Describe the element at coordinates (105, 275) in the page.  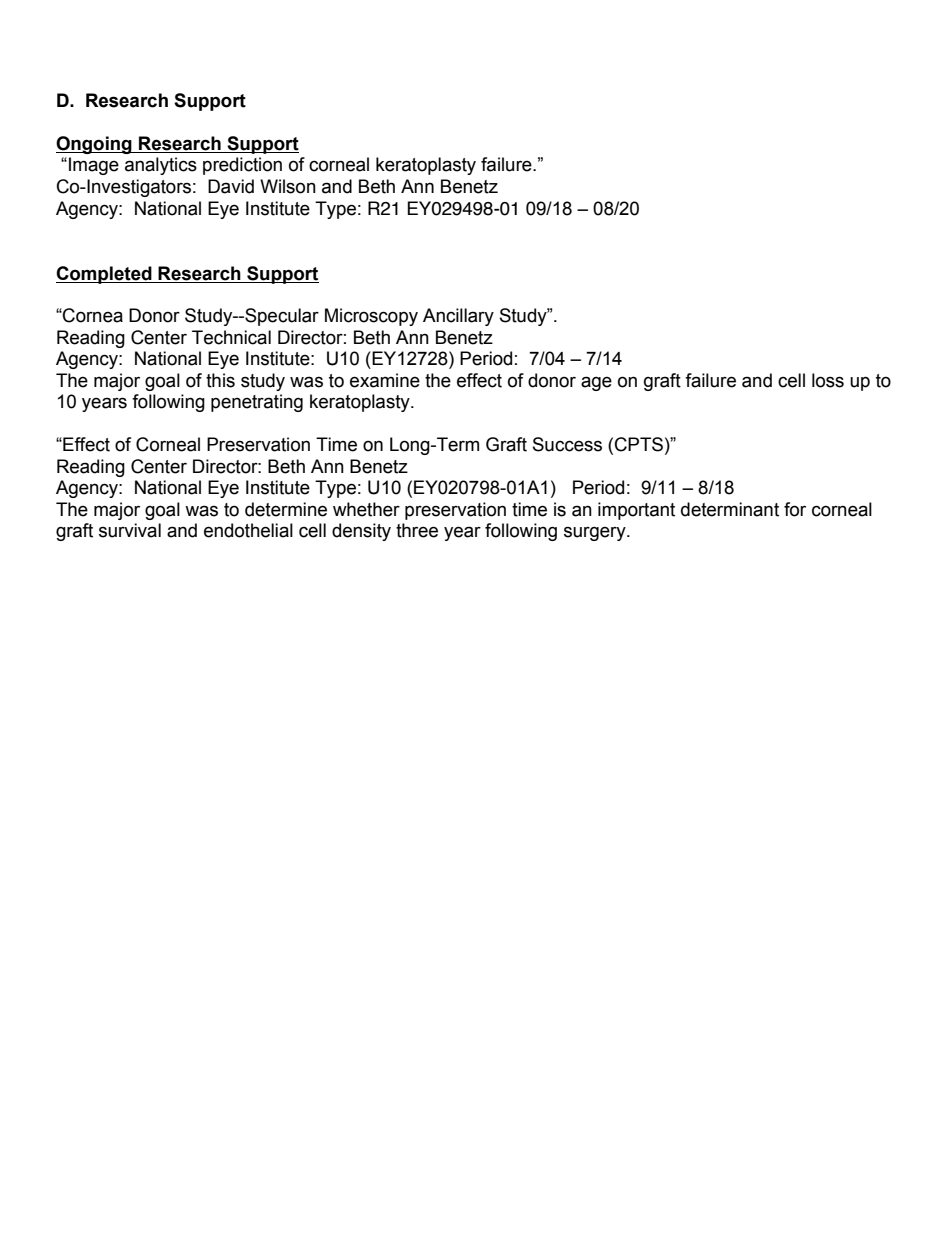
I see `Completed` at that location.
